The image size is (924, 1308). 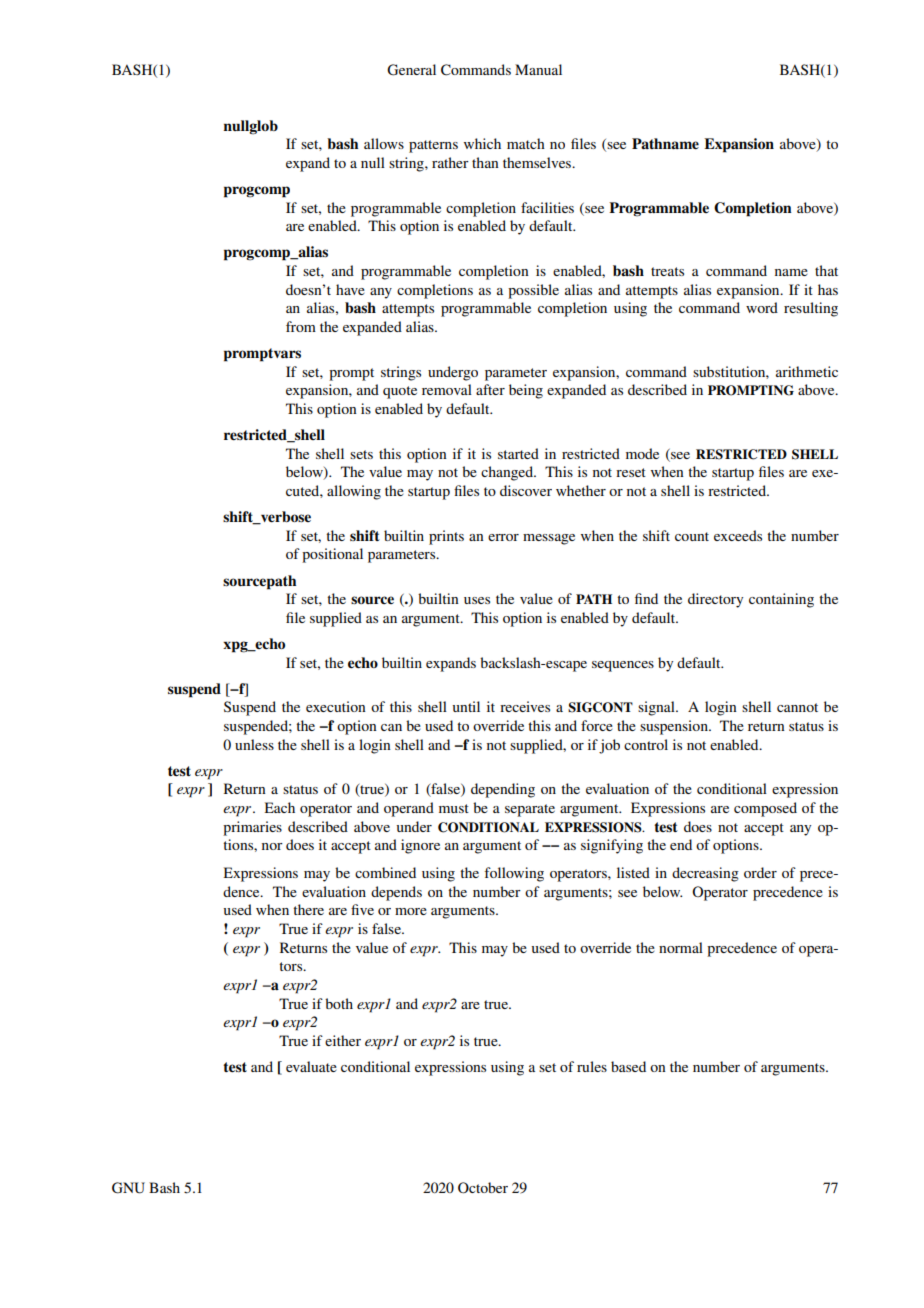 What do you see at coordinates (508, 473) in the document?
I see `changed` at bounding box center [508, 473].
